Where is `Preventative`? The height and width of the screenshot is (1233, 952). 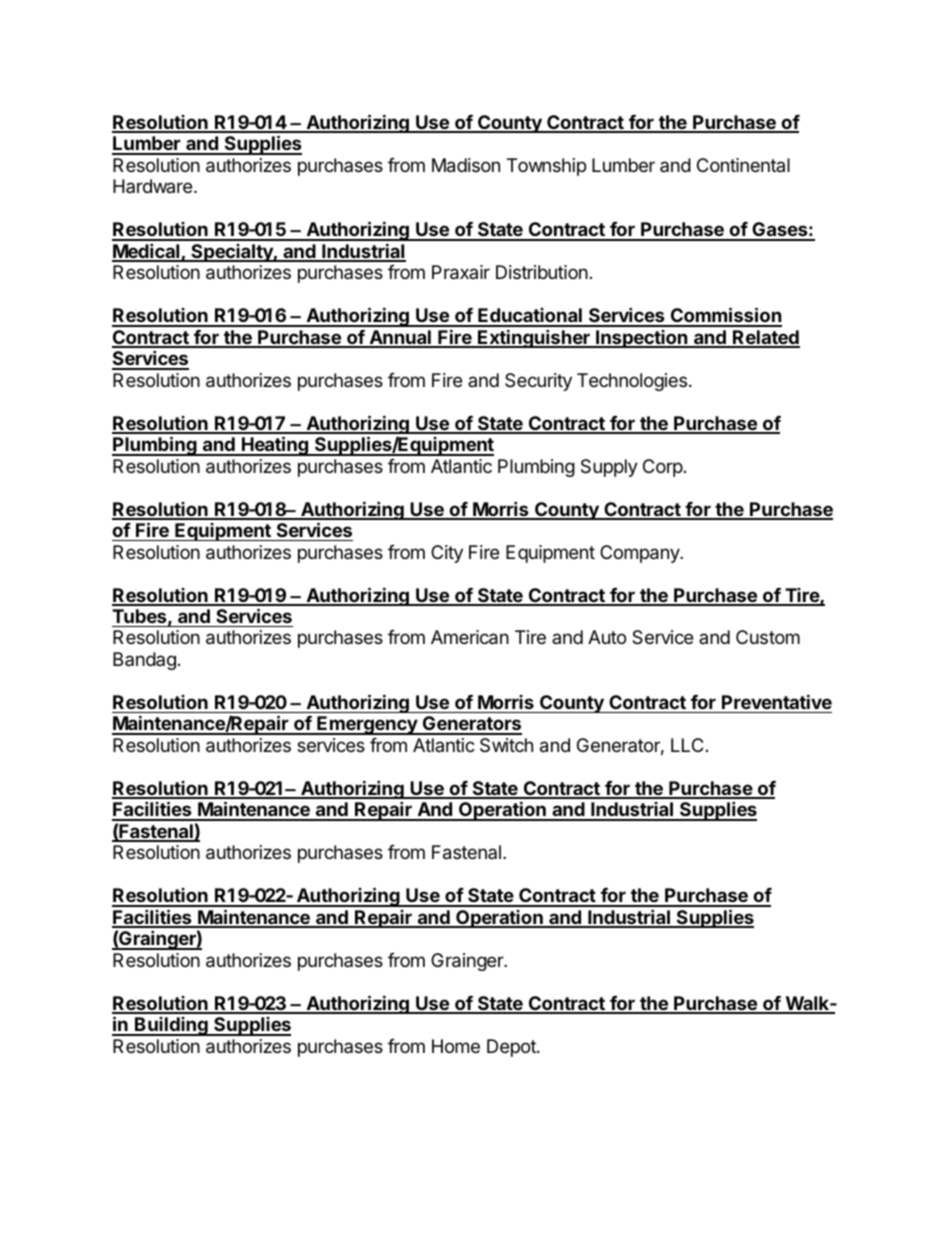
Preventative is located at coordinates (777, 701).
